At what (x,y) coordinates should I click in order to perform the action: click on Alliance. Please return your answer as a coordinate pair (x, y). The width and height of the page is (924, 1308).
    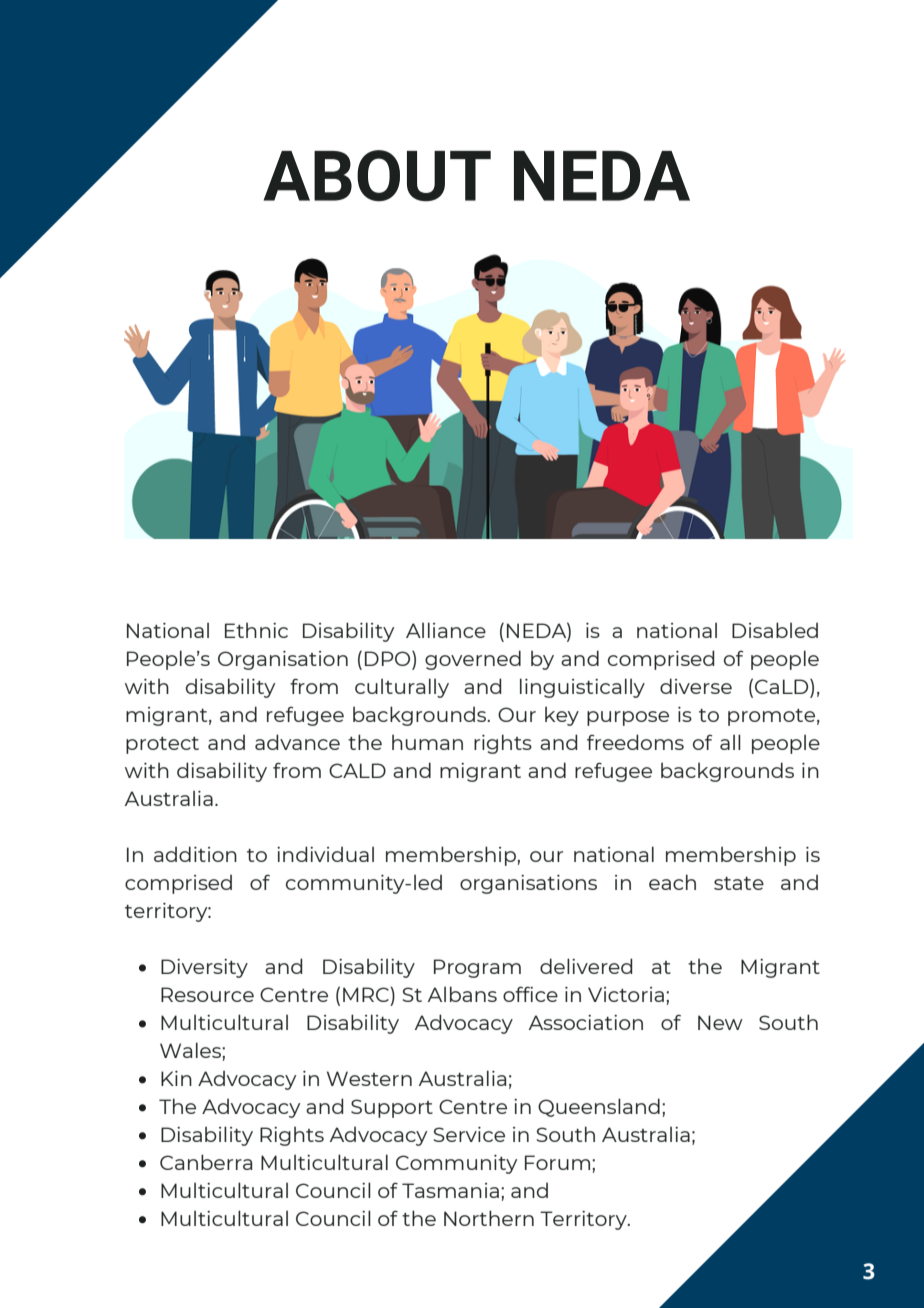
    Looking at the image, I should click on (446, 630).
